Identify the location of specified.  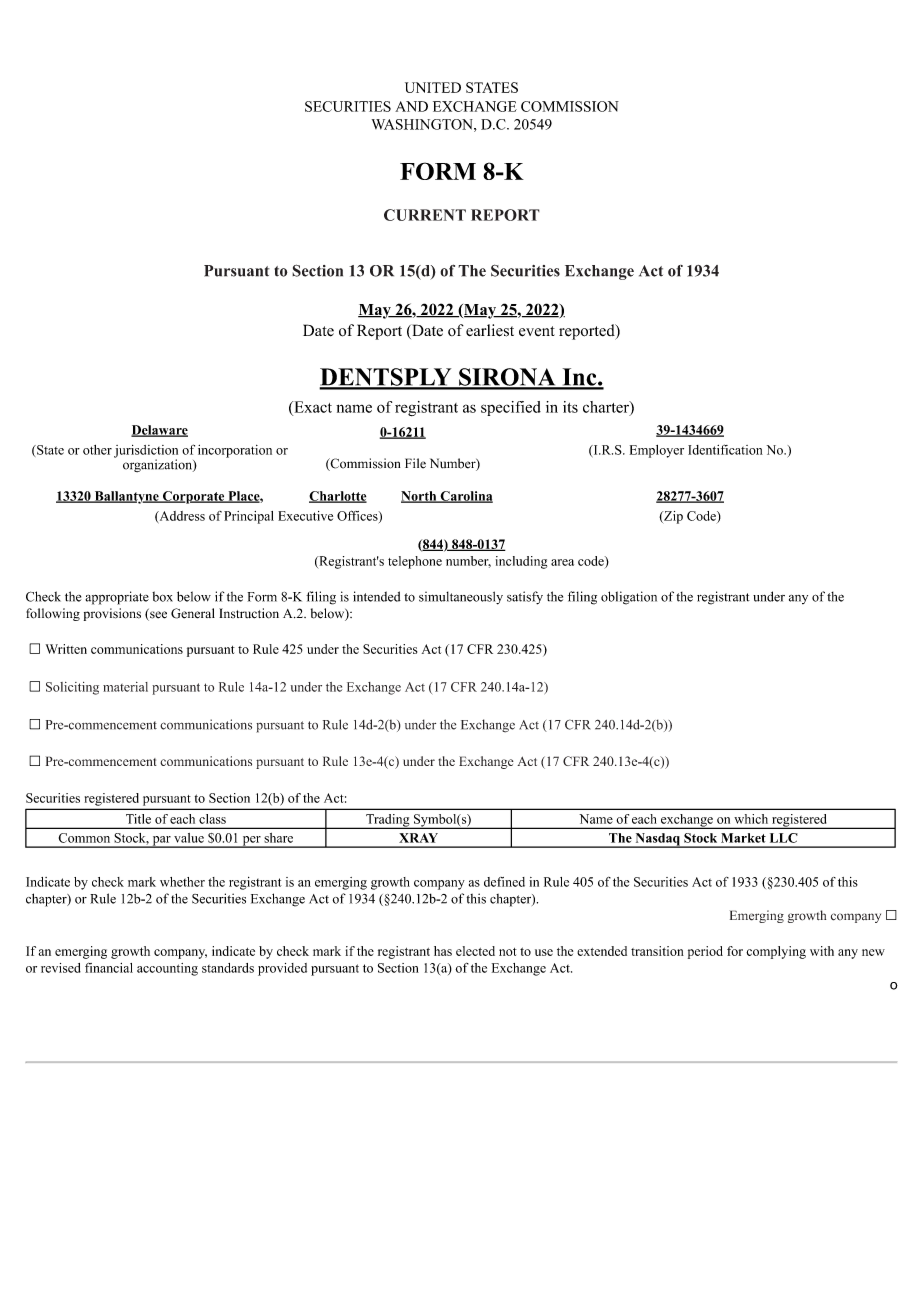
(511, 408).
